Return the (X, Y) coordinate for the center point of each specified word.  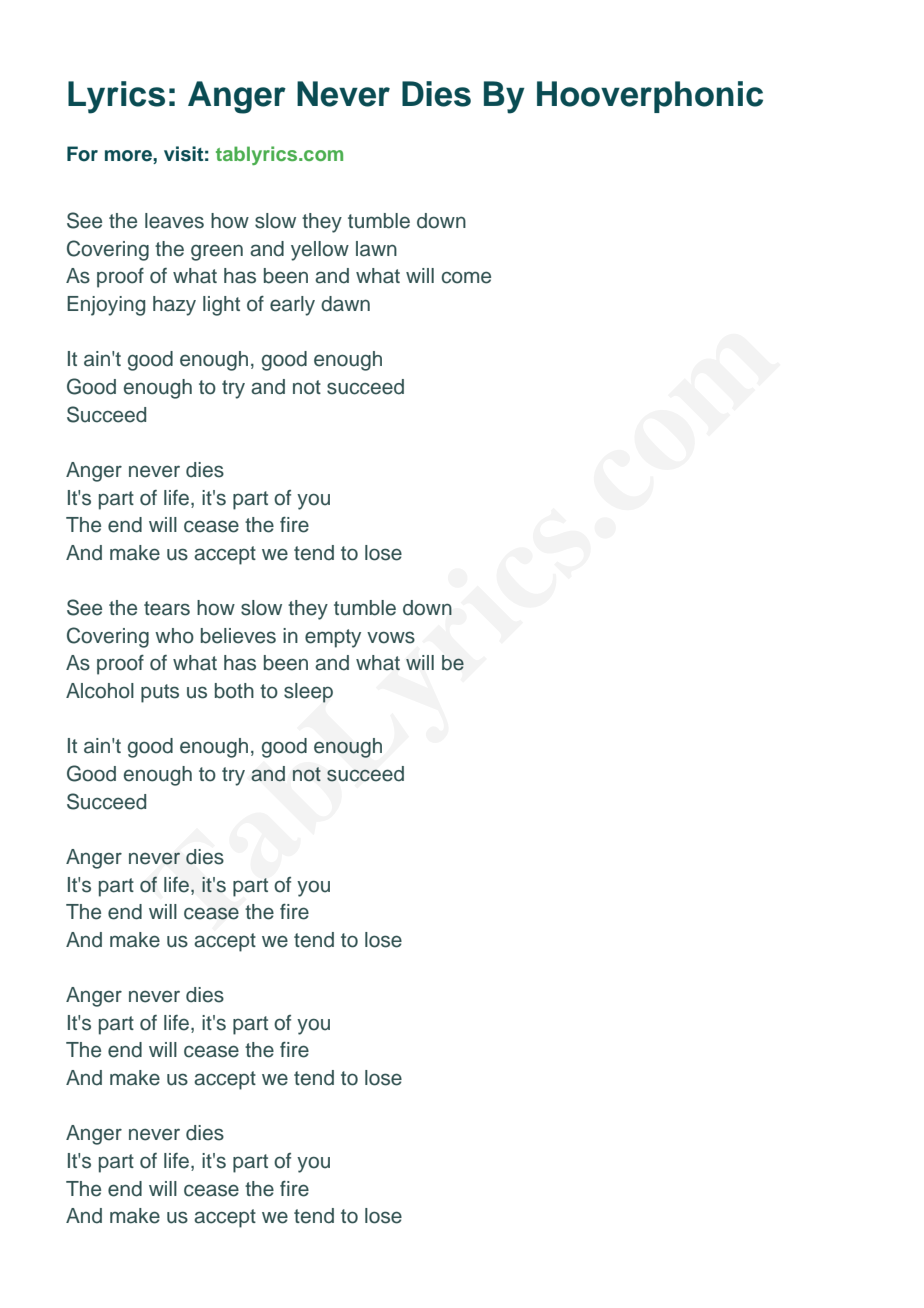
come (466, 277)
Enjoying (106, 306)
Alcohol (100, 691)
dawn (345, 304)
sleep (308, 693)
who (174, 636)
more (129, 156)
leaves (174, 221)
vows (391, 637)
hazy (174, 306)
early (292, 306)
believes (238, 636)
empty (333, 638)
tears (167, 608)
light (221, 306)
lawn (376, 249)
